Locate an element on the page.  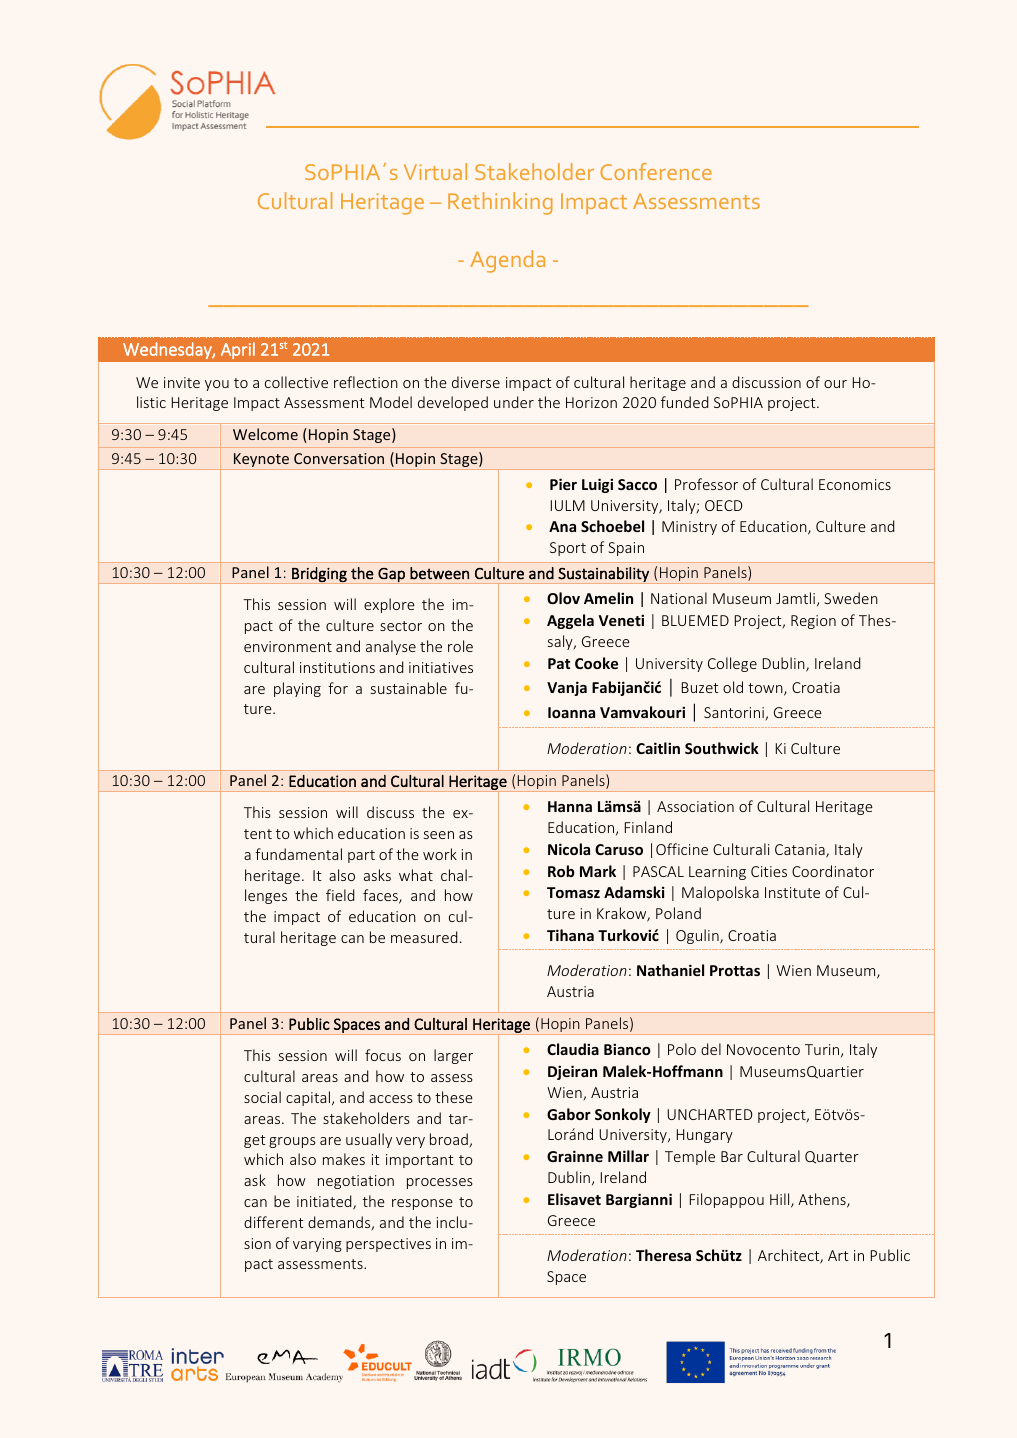
Institute is located at coordinates (792, 892).
